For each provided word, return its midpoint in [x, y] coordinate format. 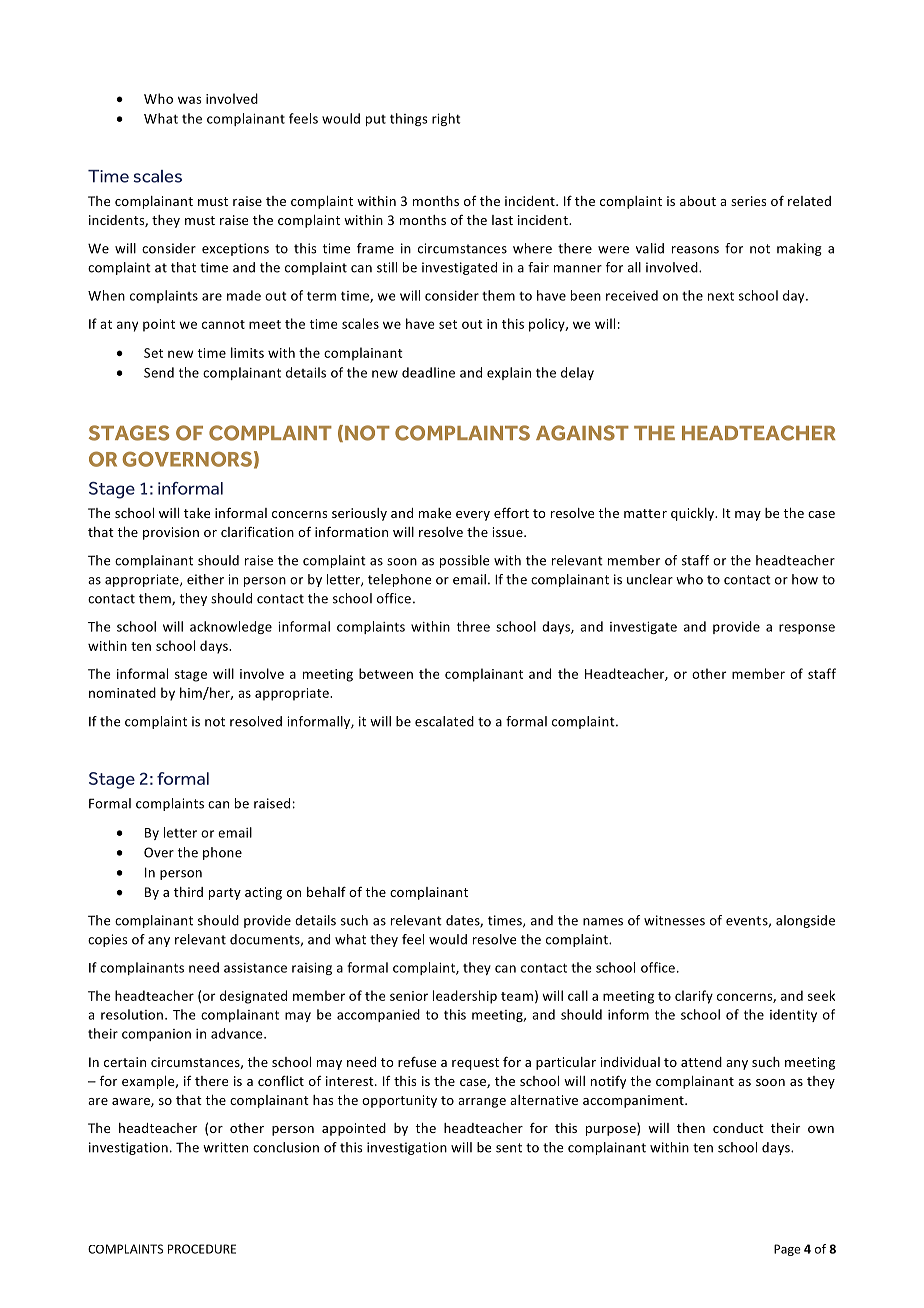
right [446, 119]
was [190, 100]
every [473, 516]
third [188, 892]
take [197, 513]
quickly [694, 514]
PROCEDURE [202, 1249]
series [748, 201]
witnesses [674, 920]
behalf [326, 891]
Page [787, 1250]
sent [509, 1148]
